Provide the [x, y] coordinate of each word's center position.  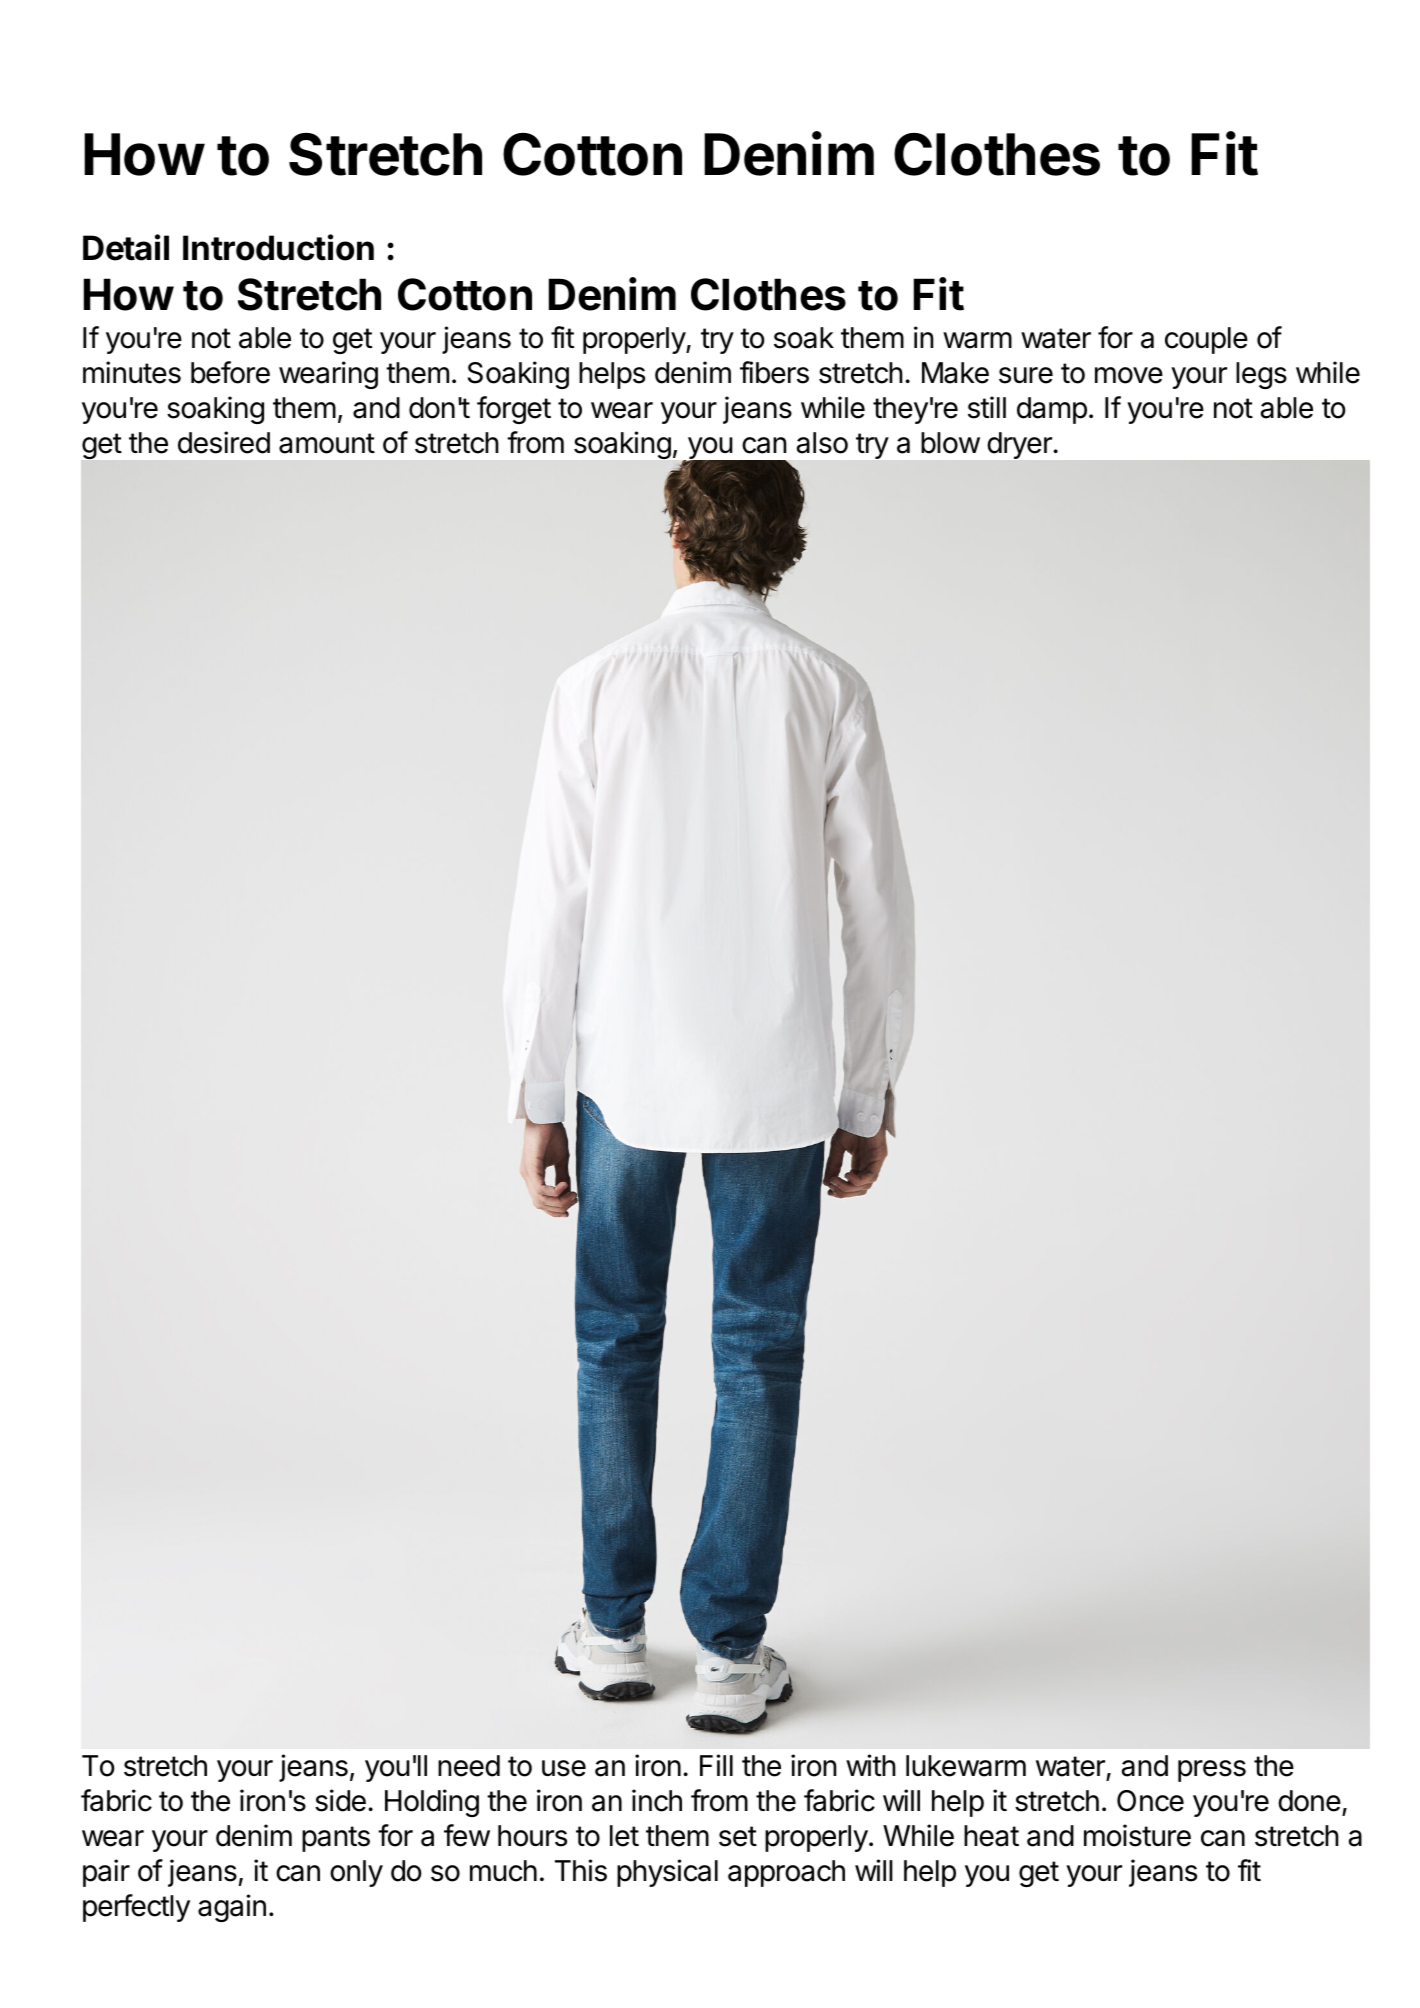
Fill [716, 1765]
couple [1206, 340]
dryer [1020, 445]
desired [224, 442]
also [822, 443]
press [1212, 1771]
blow [950, 443]
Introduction [278, 247]
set [738, 1836]
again [232, 1908]
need [469, 1766]
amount [327, 443]
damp [1052, 410]
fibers [774, 372]
